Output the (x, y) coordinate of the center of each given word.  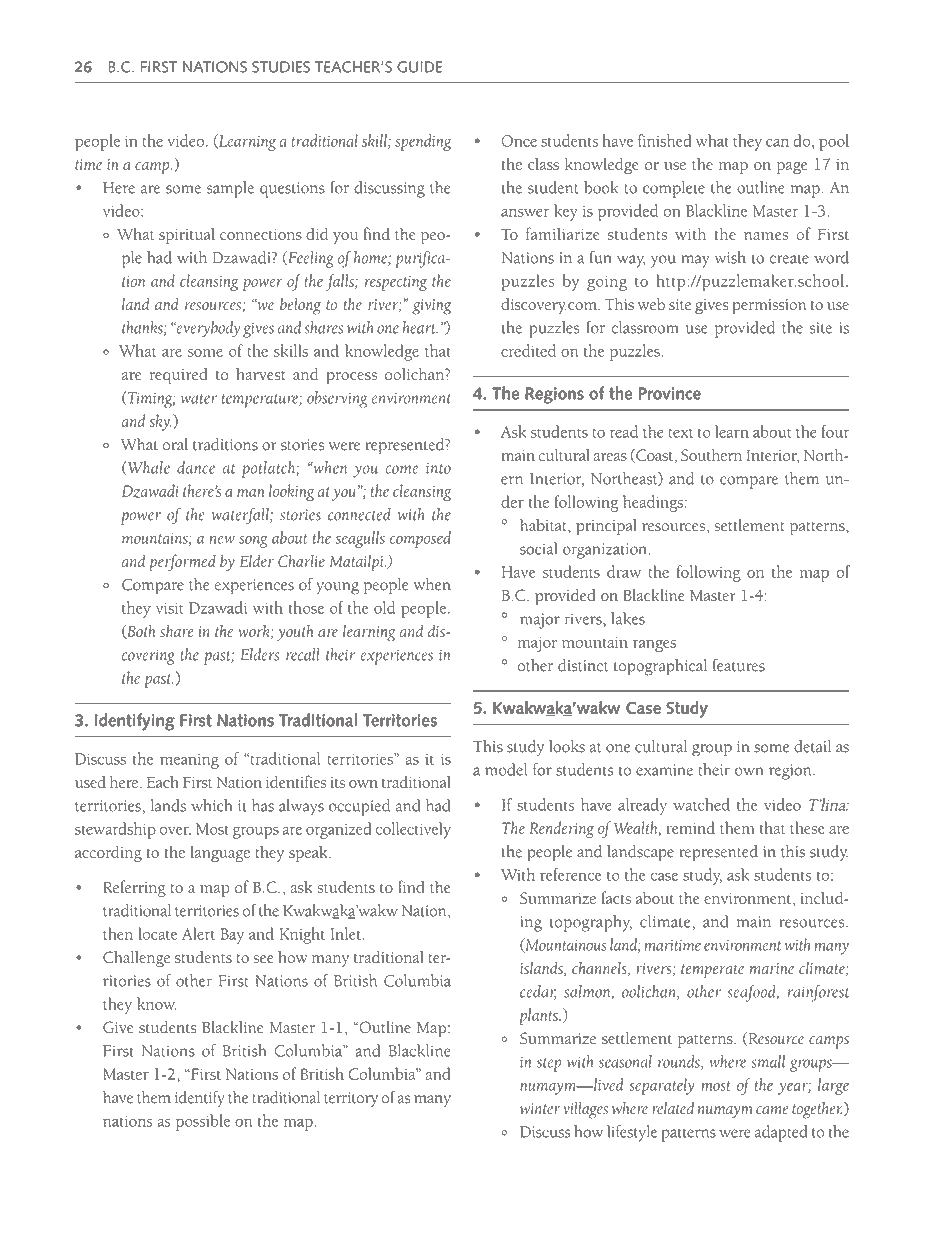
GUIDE (419, 67)
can (777, 142)
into (438, 468)
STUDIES (281, 67)
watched (701, 804)
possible (203, 1122)
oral (175, 444)
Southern (711, 454)
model (506, 769)
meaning (189, 761)
